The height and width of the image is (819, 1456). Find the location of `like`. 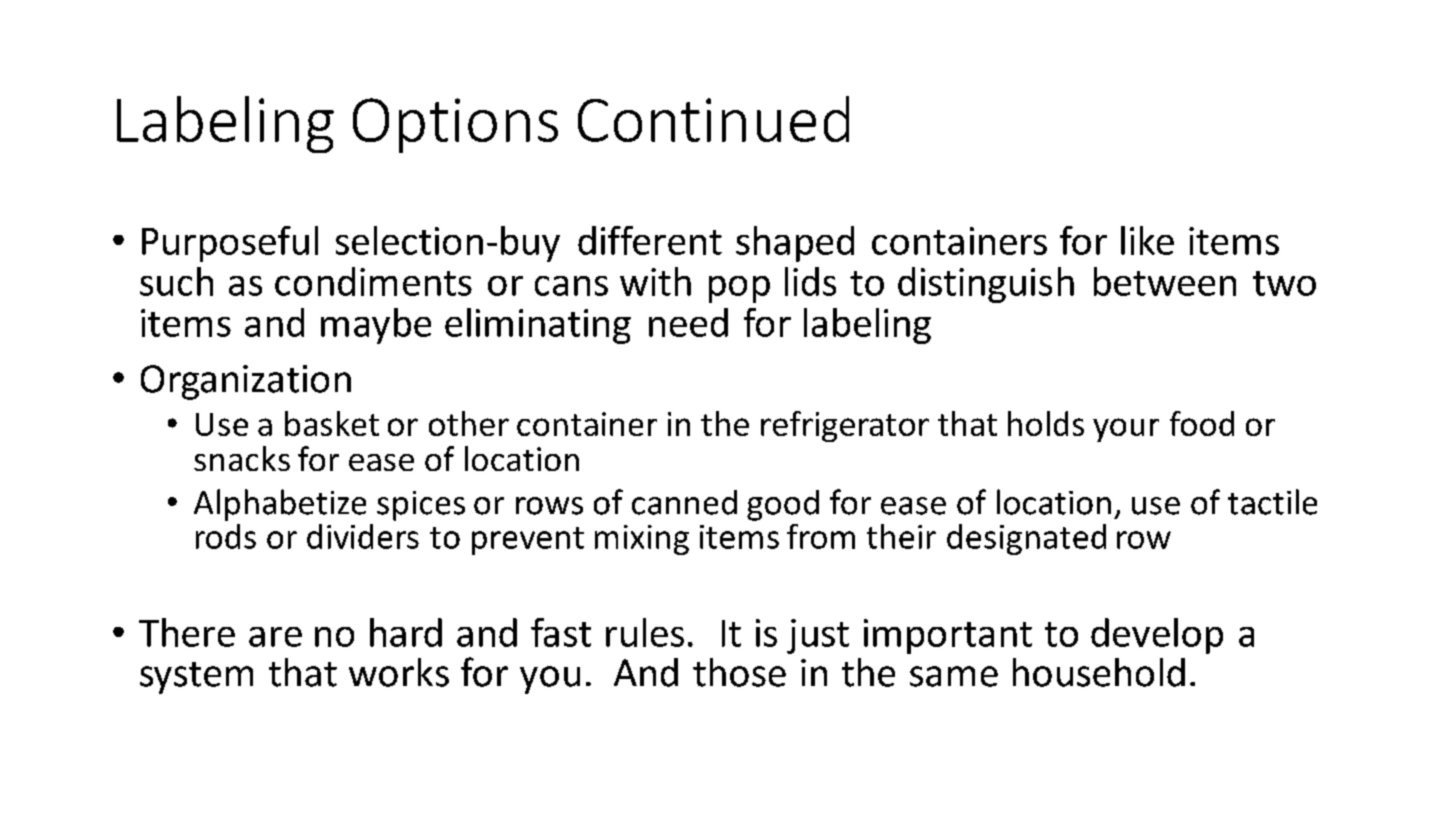

like is located at coordinates (1147, 240).
